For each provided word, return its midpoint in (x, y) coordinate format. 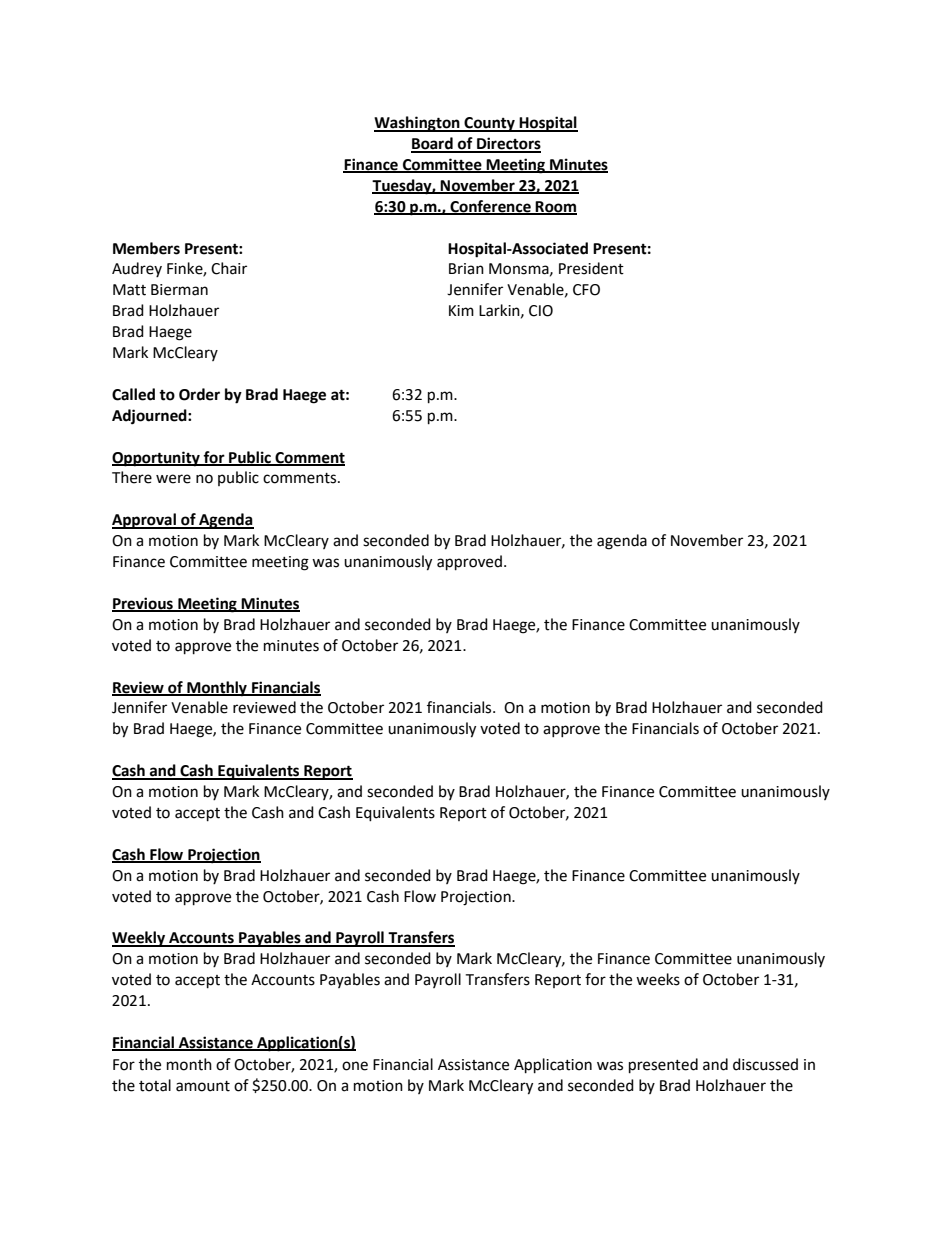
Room (555, 207)
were (173, 479)
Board (433, 144)
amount (203, 1086)
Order (199, 394)
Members (146, 248)
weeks (658, 979)
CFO (586, 290)
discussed (765, 1064)
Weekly (140, 939)
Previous (143, 604)
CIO (541, 311)
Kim (461, 310)
